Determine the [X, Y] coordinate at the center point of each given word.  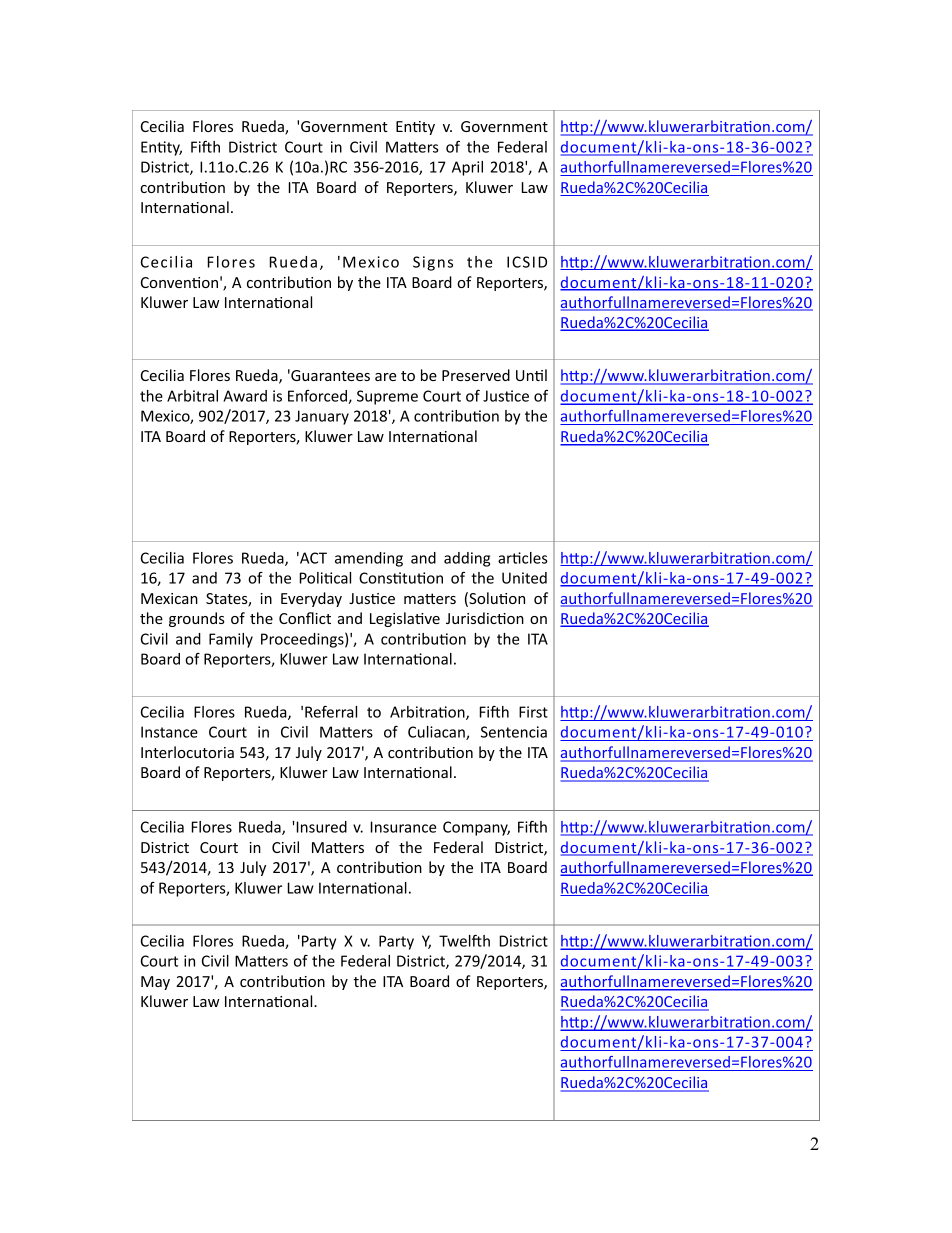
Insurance [403, 827]
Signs [433, 263]
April [467, 168]
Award [245, 396]
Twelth [464, 941]
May [155, 983]
